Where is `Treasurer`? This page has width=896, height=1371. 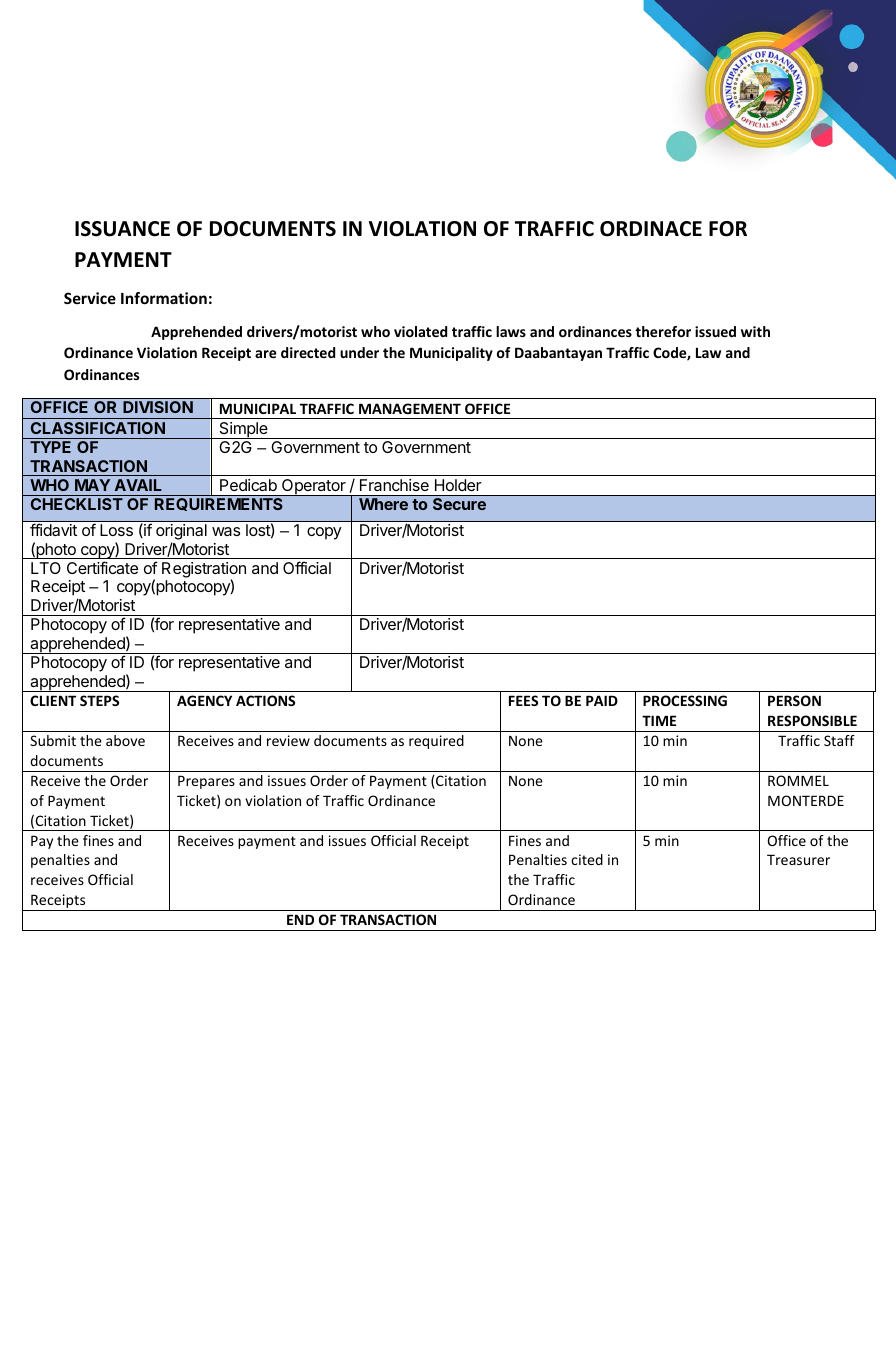
Treasurer is located at coordinates (798, 859).
